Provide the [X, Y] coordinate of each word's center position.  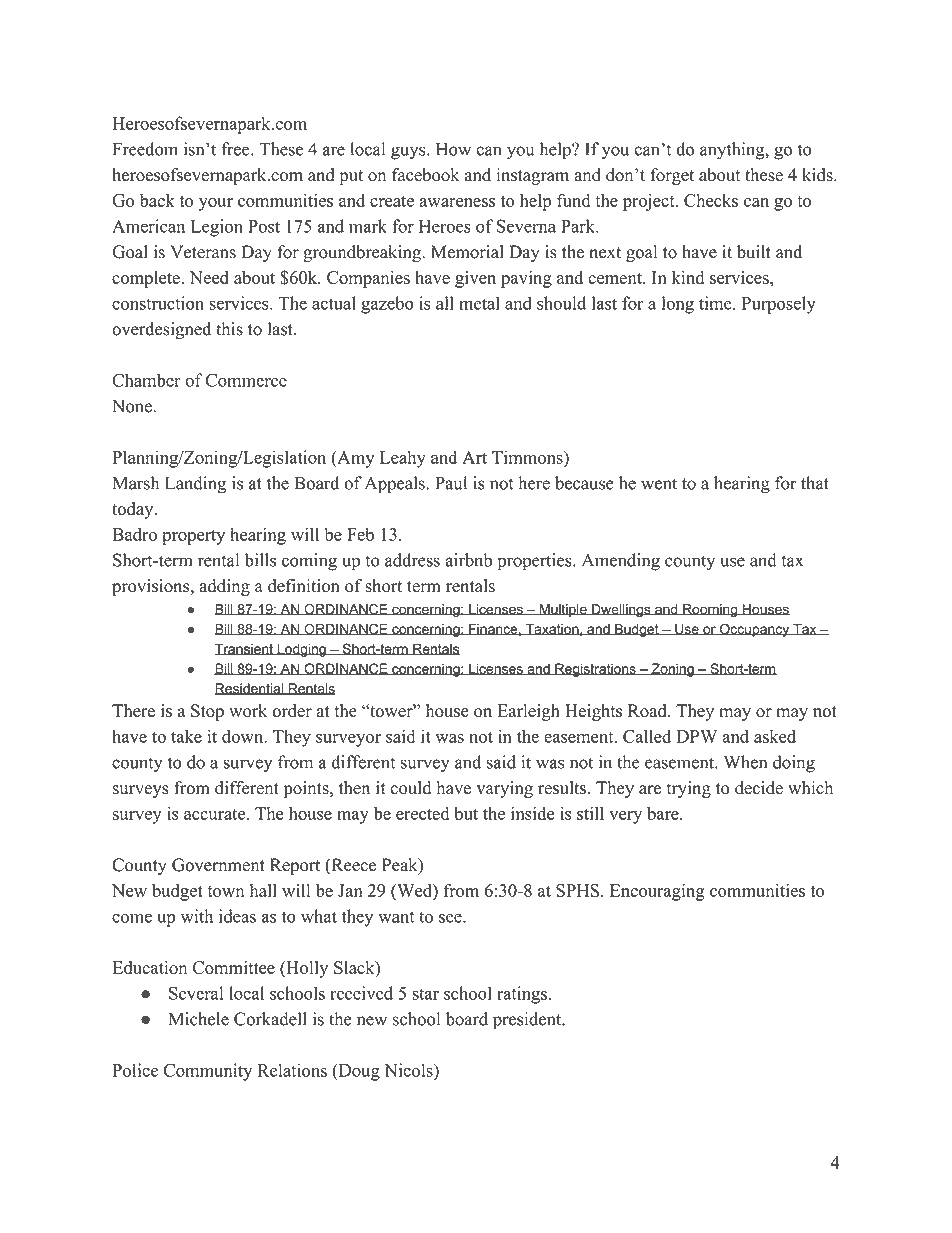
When [745, 762]
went [659, 484]
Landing [195, 485]
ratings [522, 995]
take [186, 736]
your [216, 204]
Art [474, 457]
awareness [457, 202]
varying [504, 789]
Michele [199, 1019]
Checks [711, 200]
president [528, 1021]
